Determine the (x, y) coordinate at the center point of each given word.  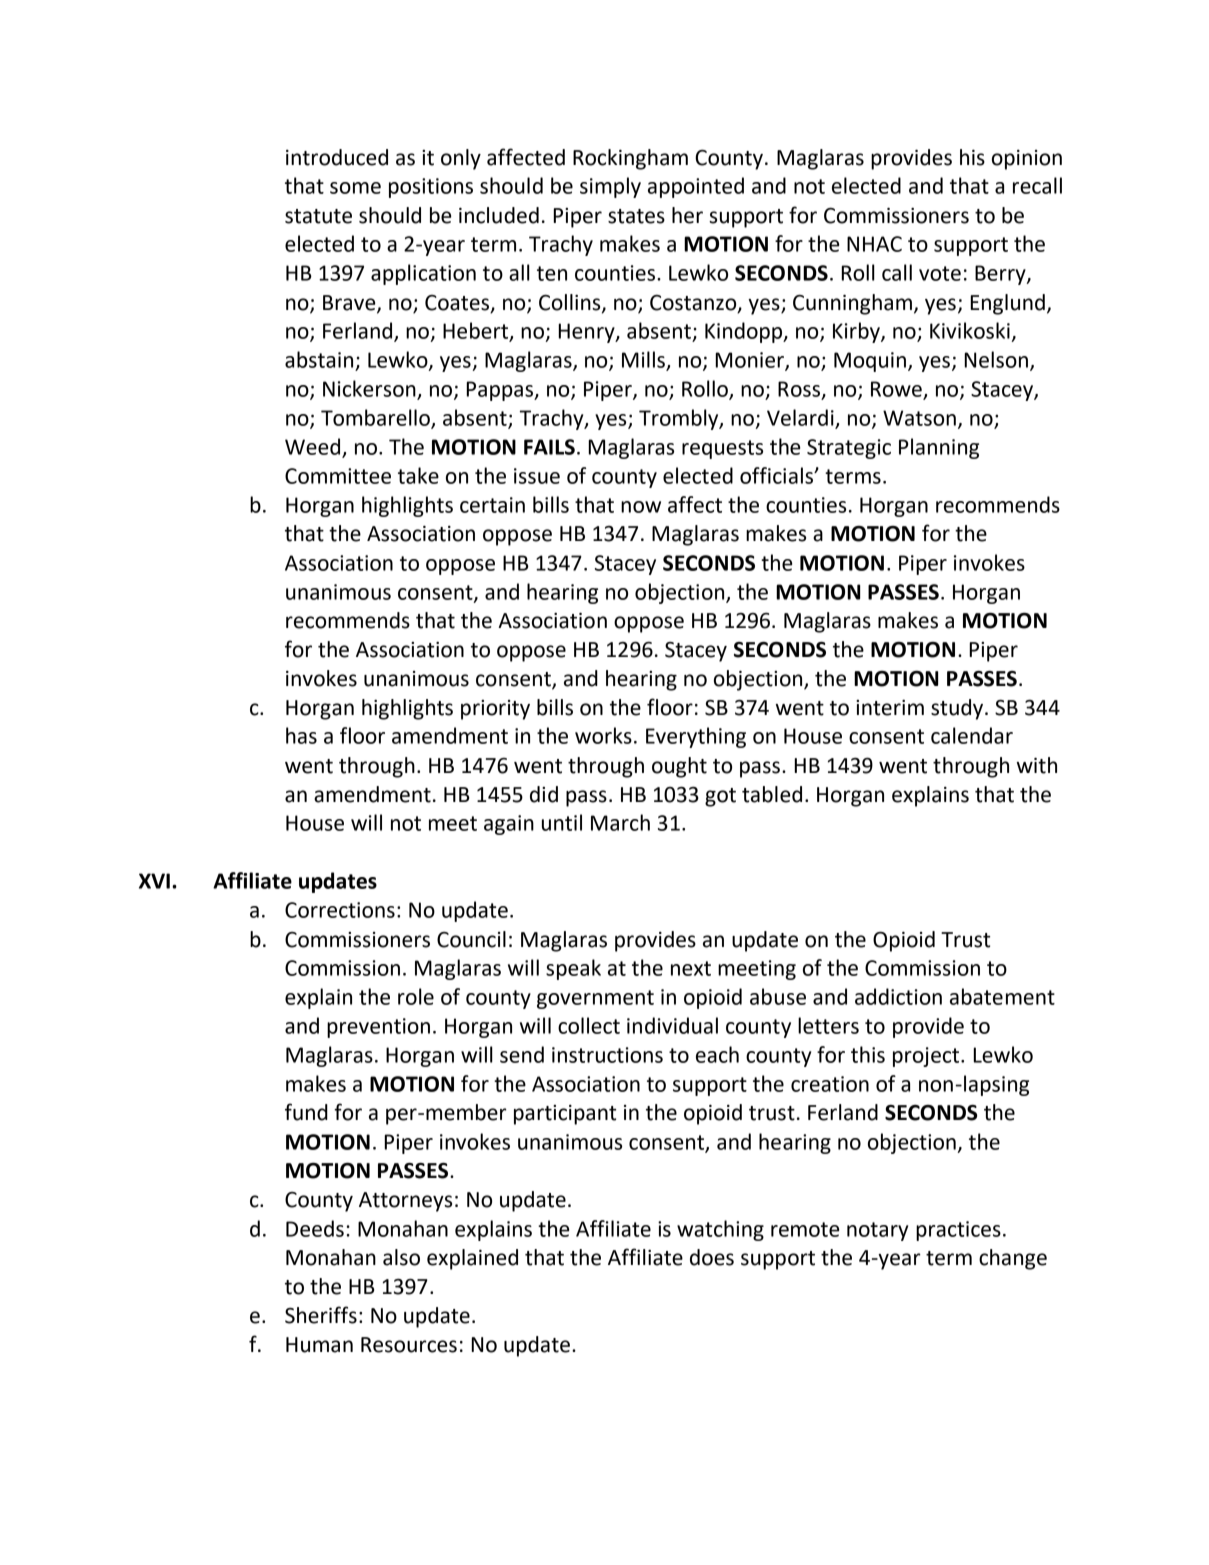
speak (573, 969)
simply (610, 187)
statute (318, 216)
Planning (939, 448)
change (1013, 1259)
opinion (1027, 160)
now (641, 507)
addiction (898, 996)
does (712, 1257)
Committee (338, 476)
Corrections (340, 910)
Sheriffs (321, 1315)
